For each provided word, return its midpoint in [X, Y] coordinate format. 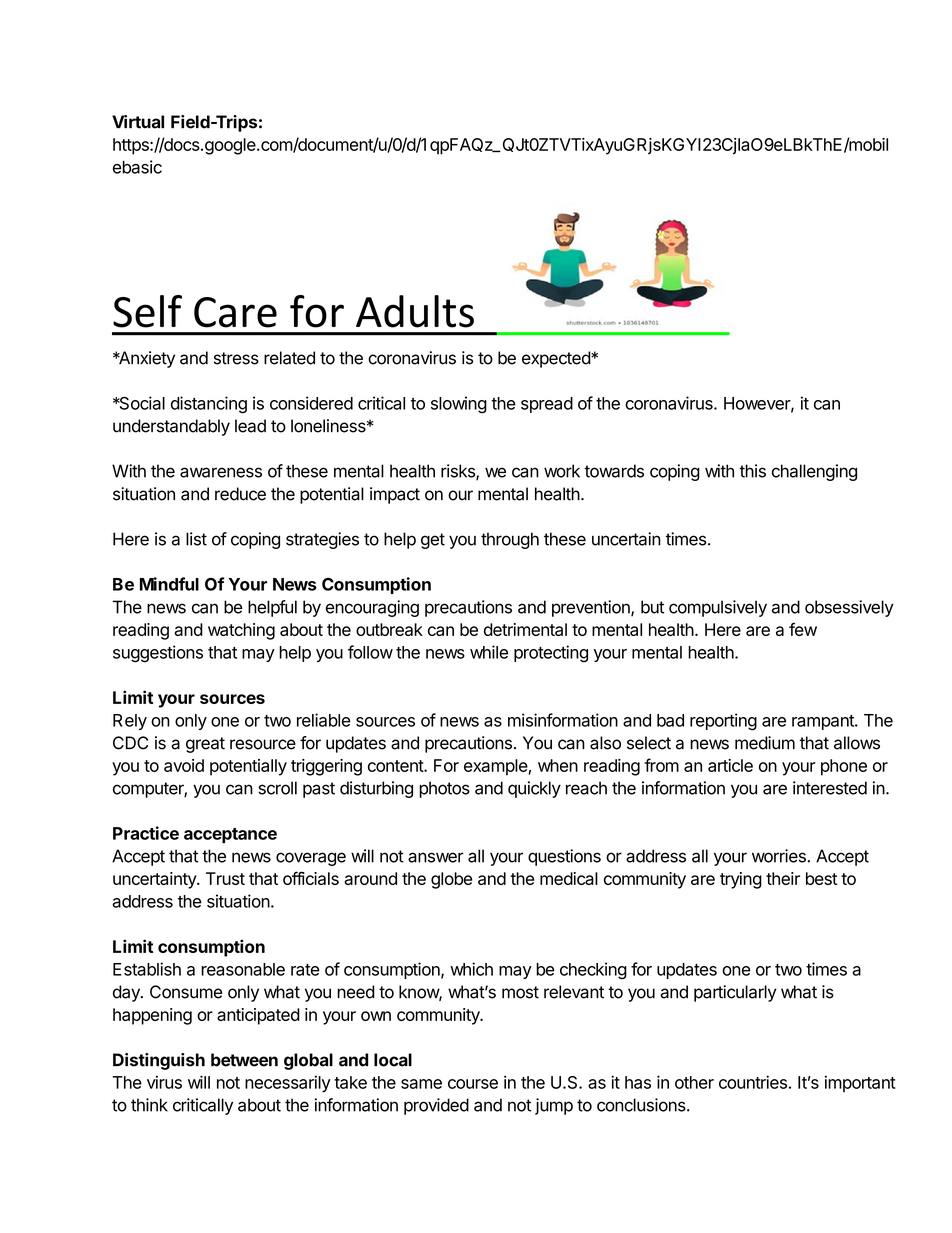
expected [557, 359]
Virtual [138, 122]
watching [241, 631]
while [489, 652]
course [473, 1084]
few [803, 629]
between [244, 1060]
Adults [415, 311]
